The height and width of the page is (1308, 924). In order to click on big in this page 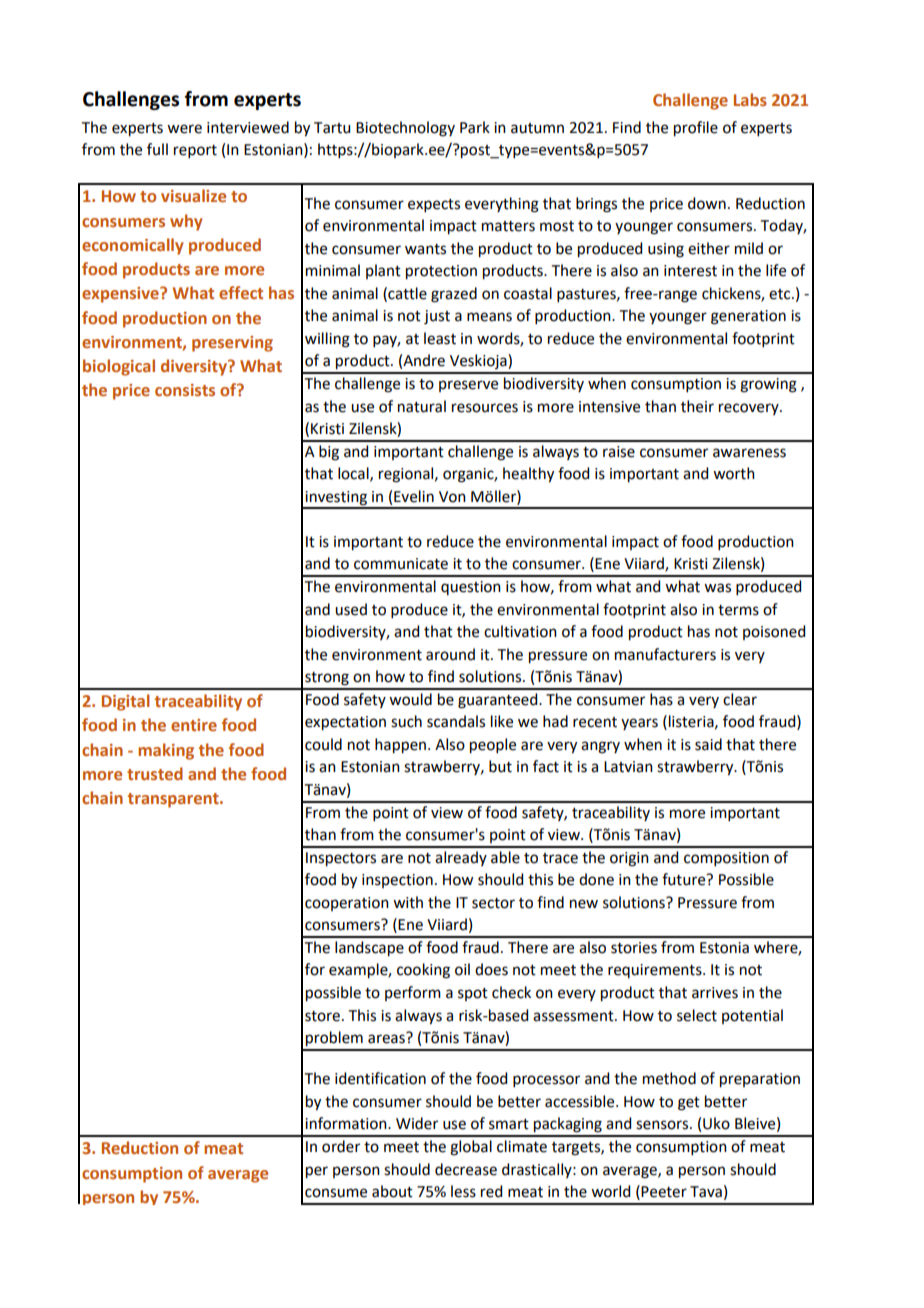, I will do `click(329, 453)`.
